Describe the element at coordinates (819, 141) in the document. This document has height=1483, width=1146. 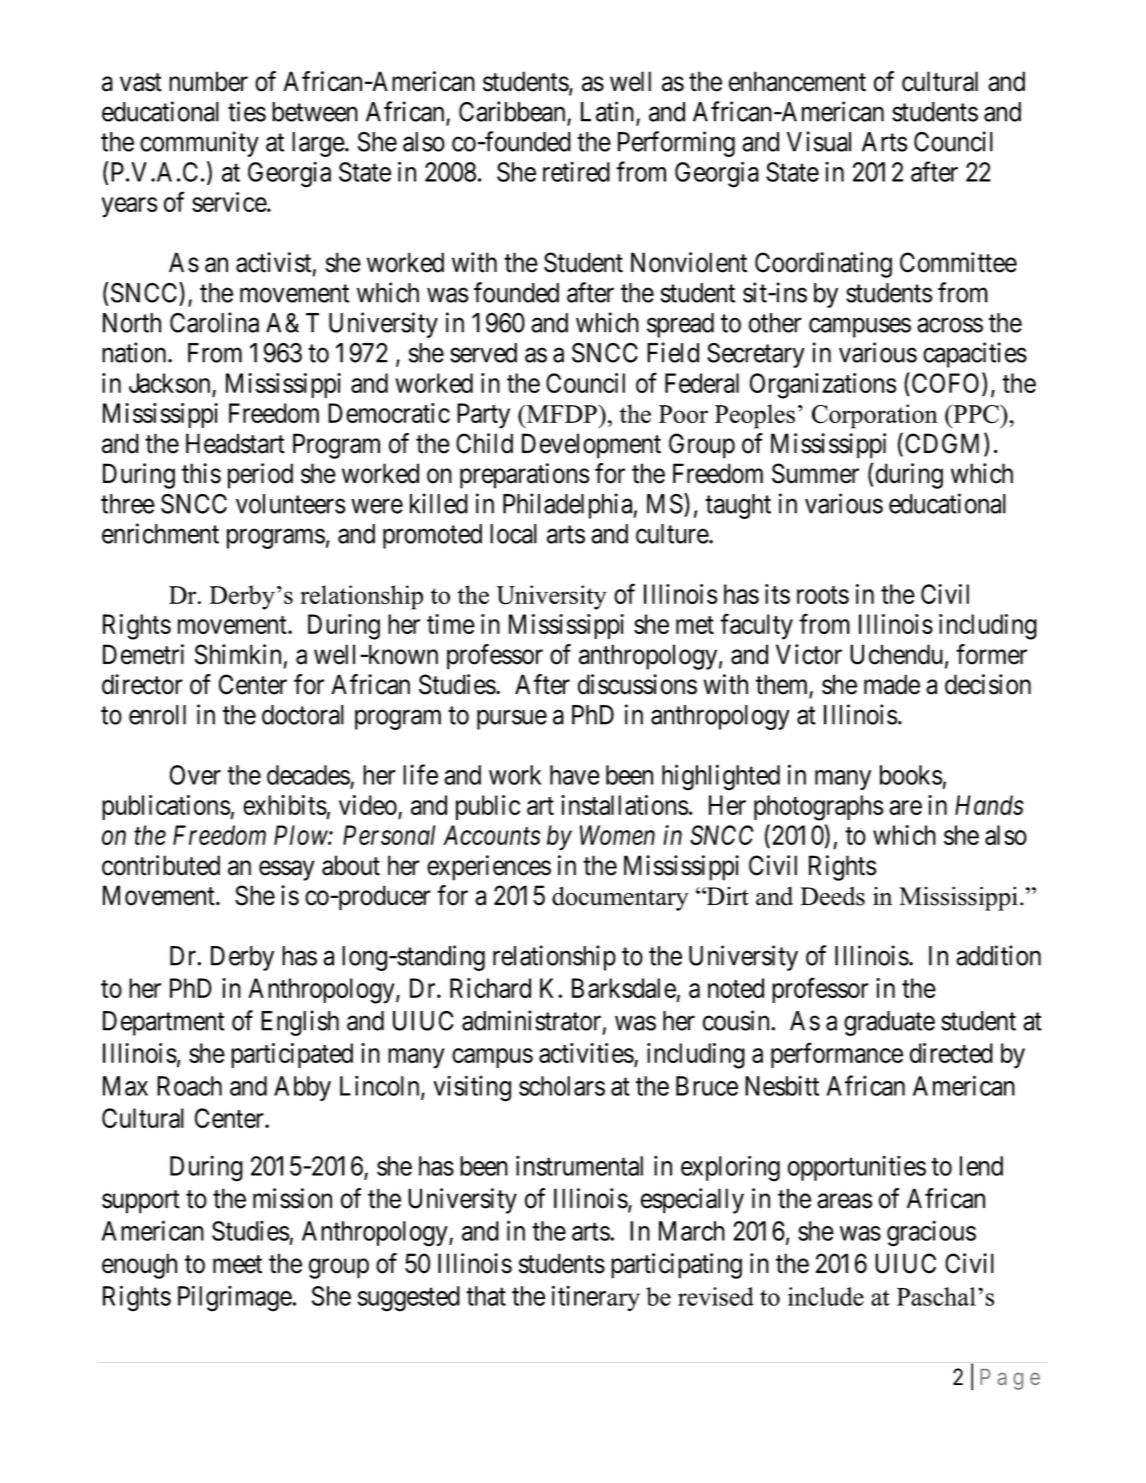
I see `Visual` at that location.
